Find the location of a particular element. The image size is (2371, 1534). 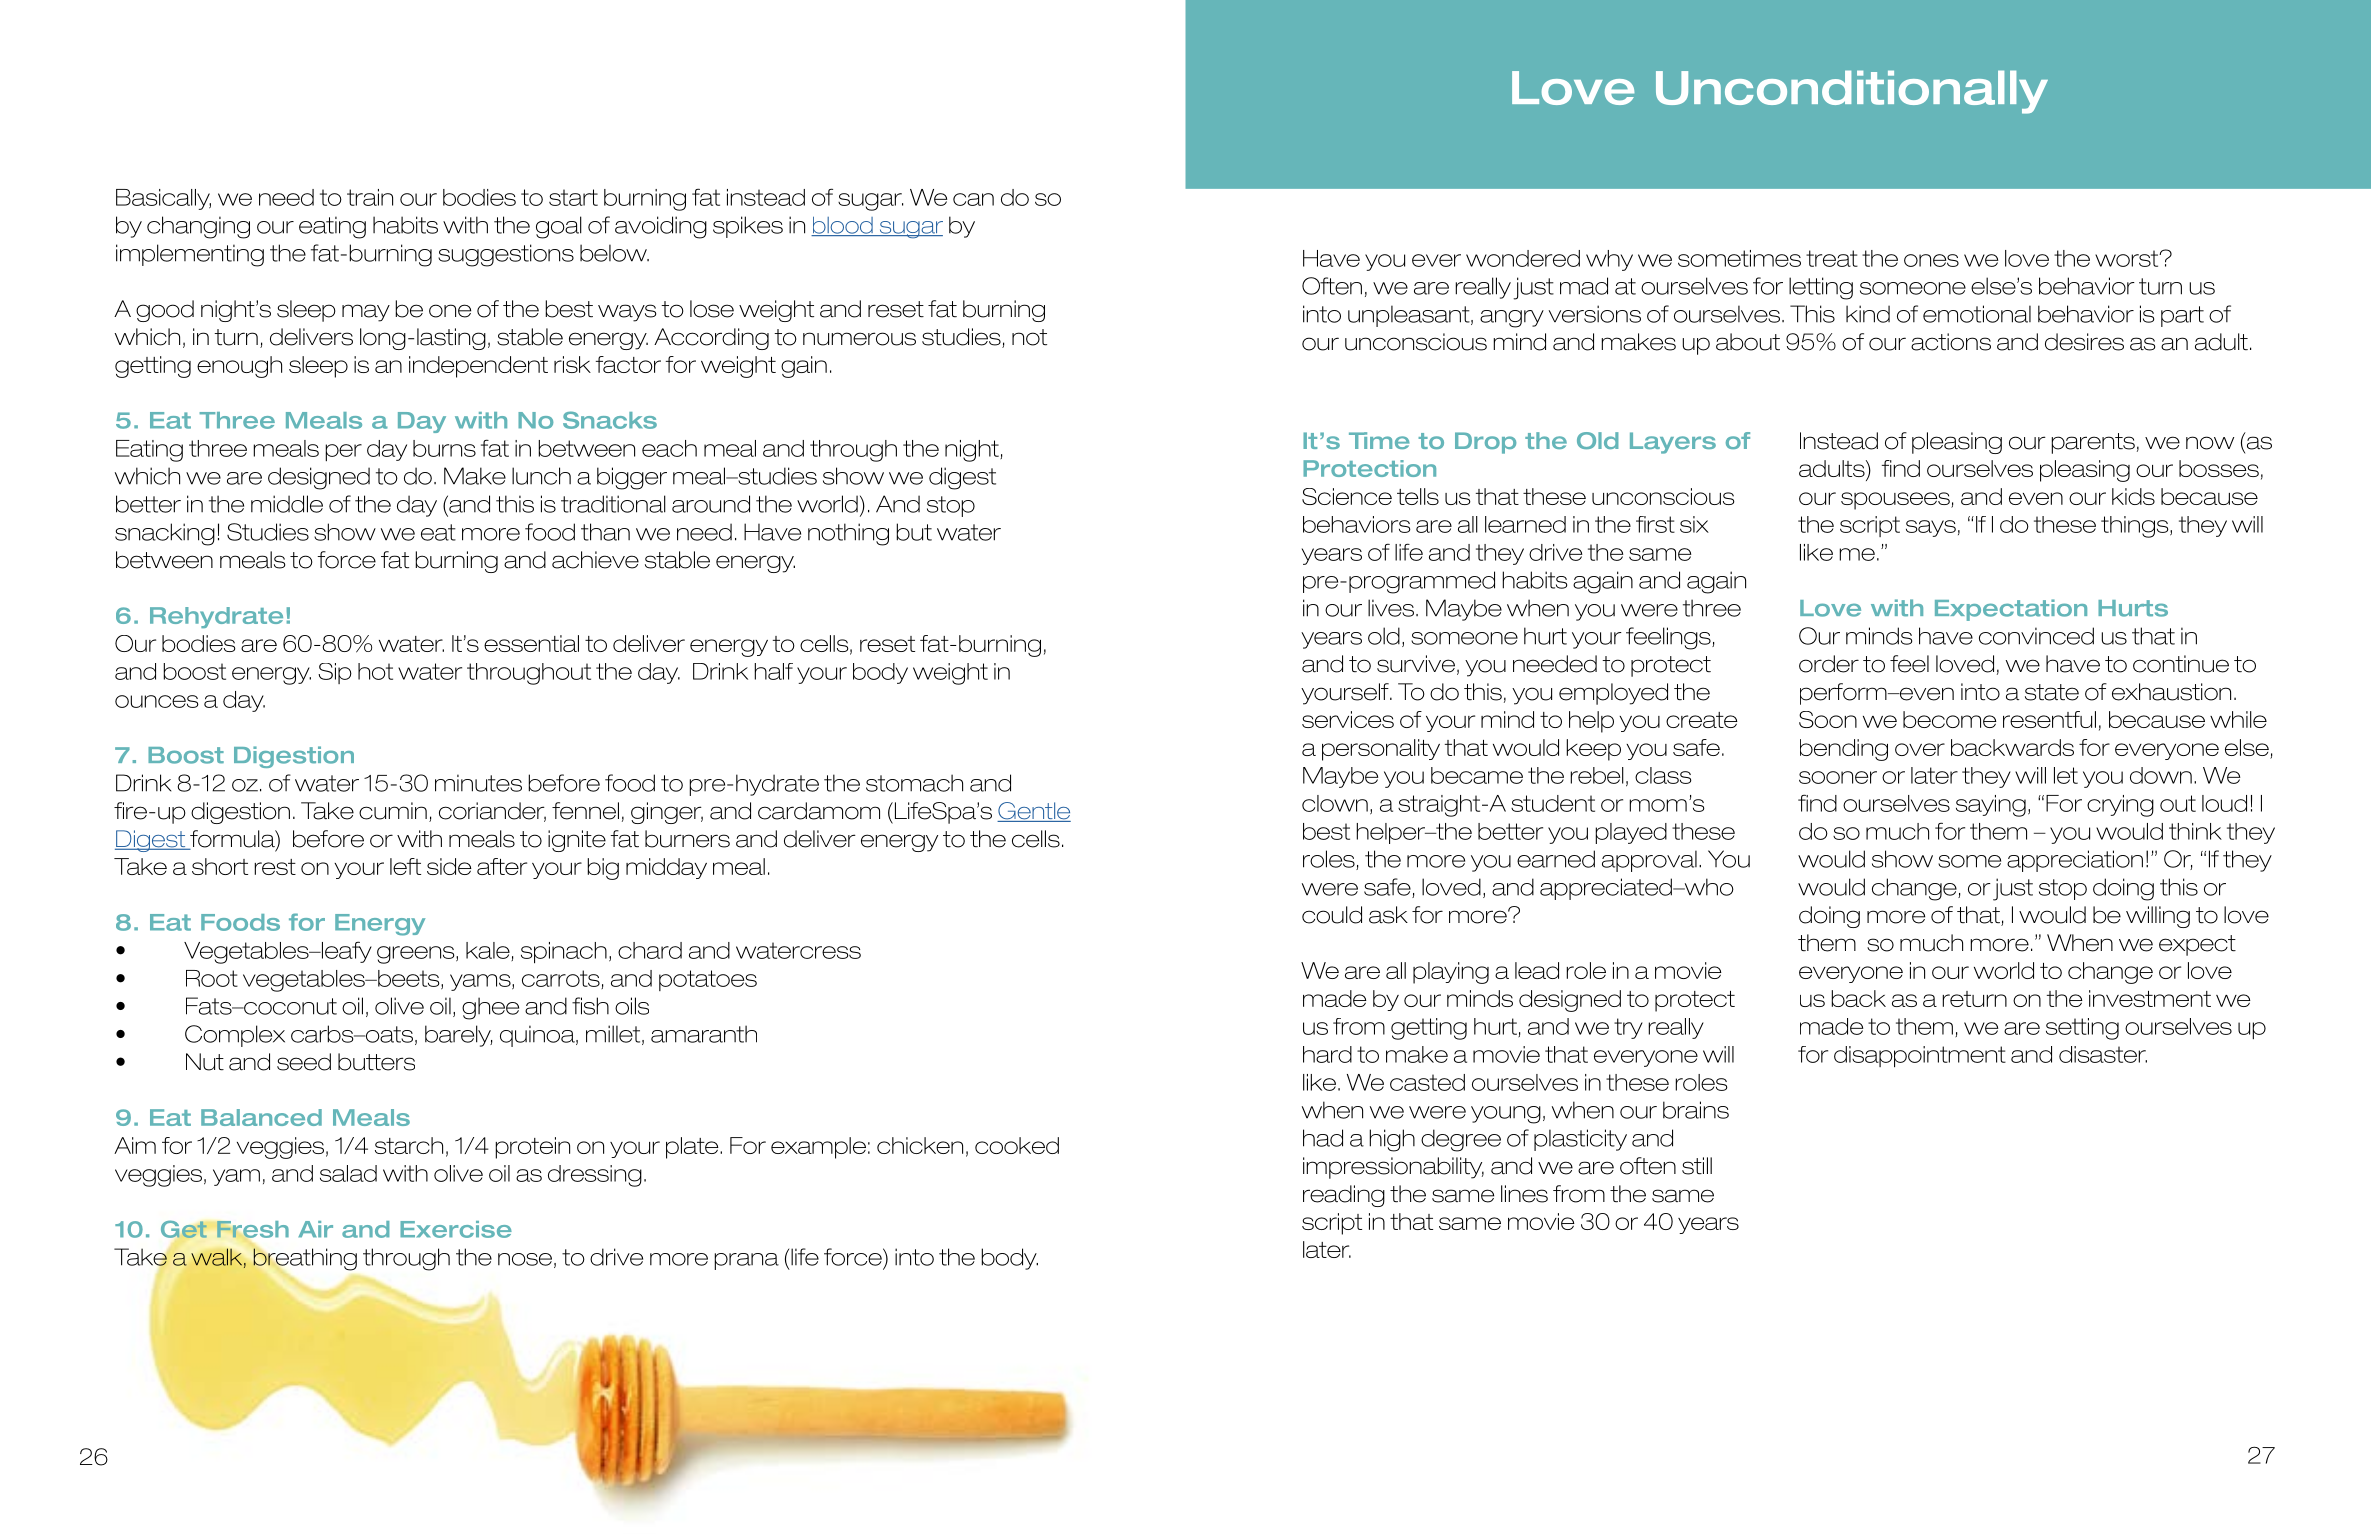

parents is located at coordinates (2093, 443).
